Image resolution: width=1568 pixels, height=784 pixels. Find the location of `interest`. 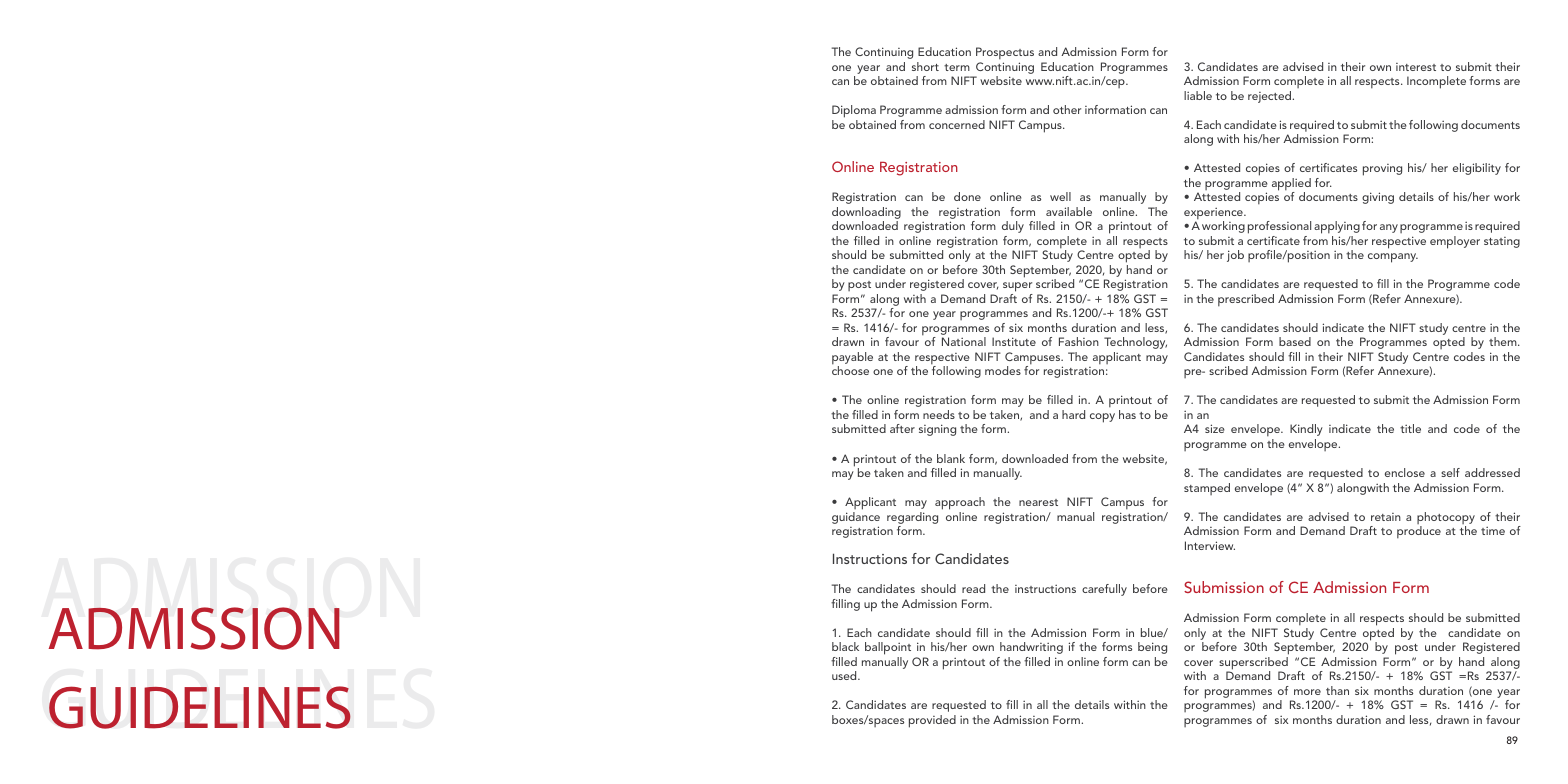

interest is located at coordinates (1416, 67).
